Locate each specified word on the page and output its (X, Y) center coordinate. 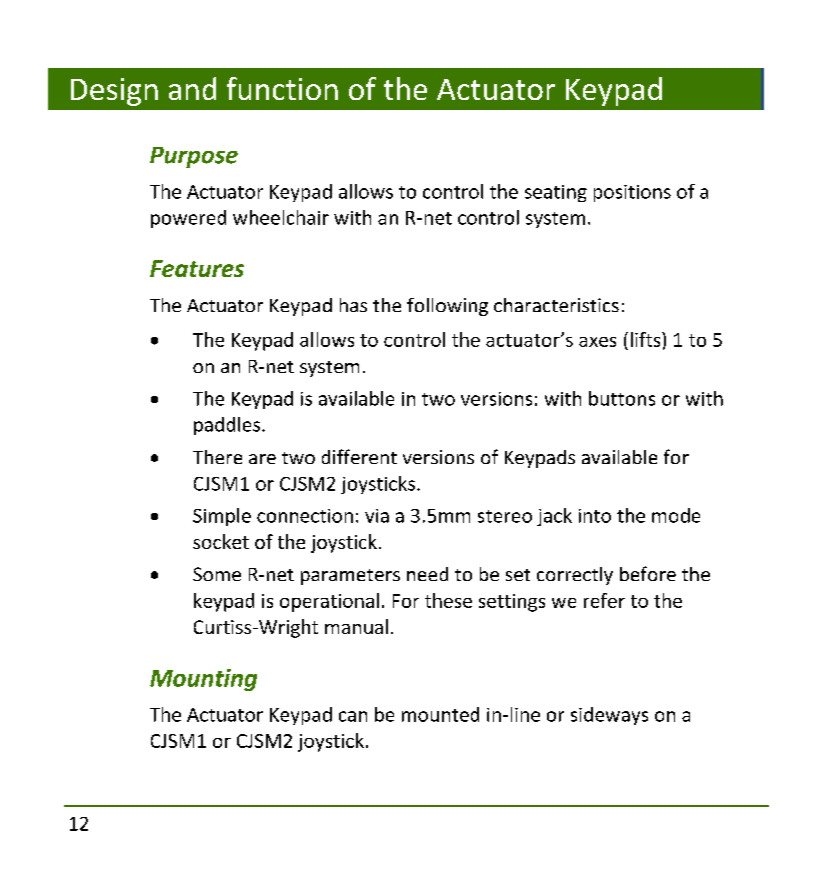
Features (197, 268)
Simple (222, 517)
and (192, 88)
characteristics (556, 305)
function (282, 88)
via (377, 516)
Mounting (203, 680)
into (595, 516)
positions (632, 193)
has (353, 305)
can (353, 716)
